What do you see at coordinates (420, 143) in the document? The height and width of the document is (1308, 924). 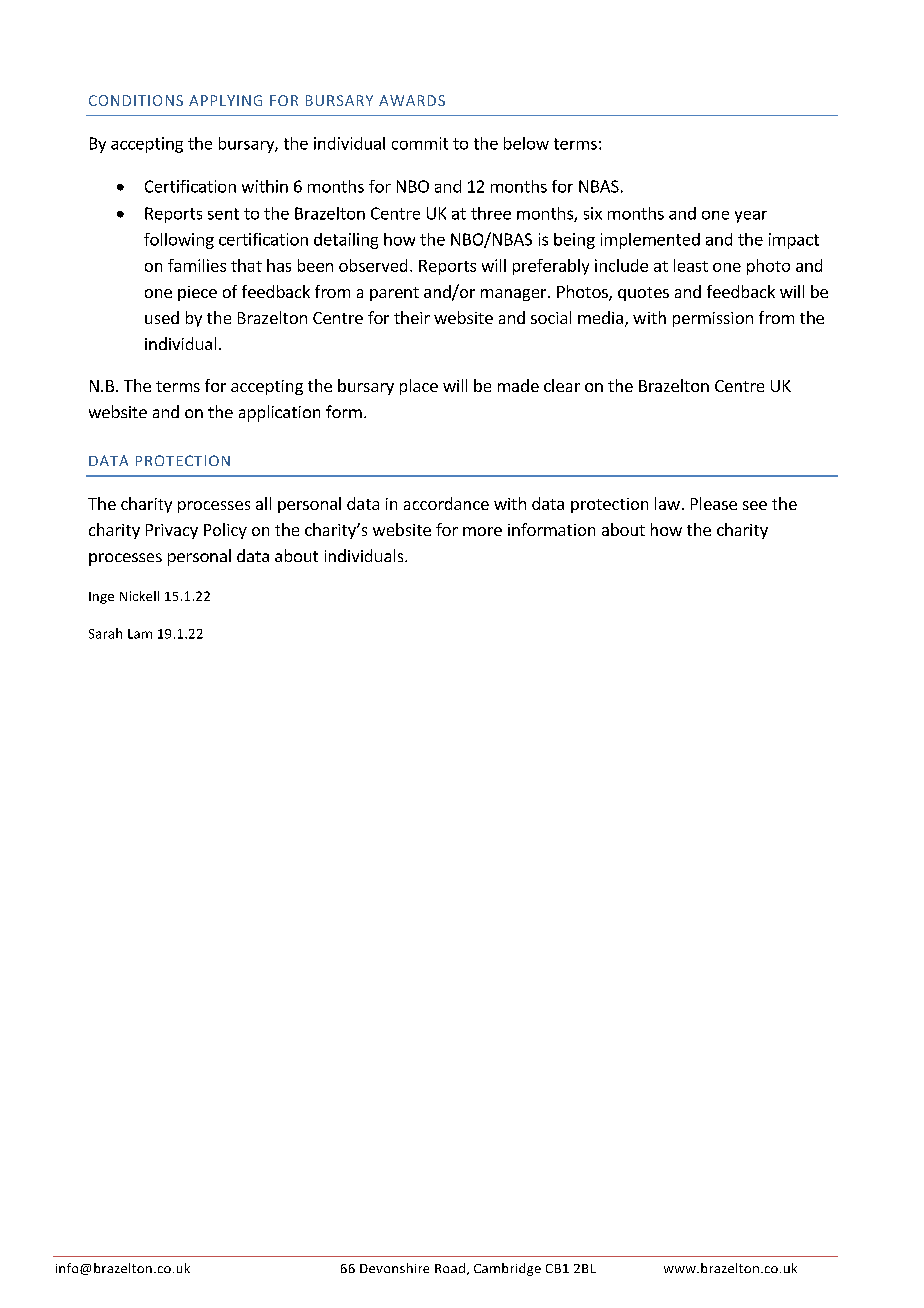 I see `commit` at bounding box center [420, 143].
